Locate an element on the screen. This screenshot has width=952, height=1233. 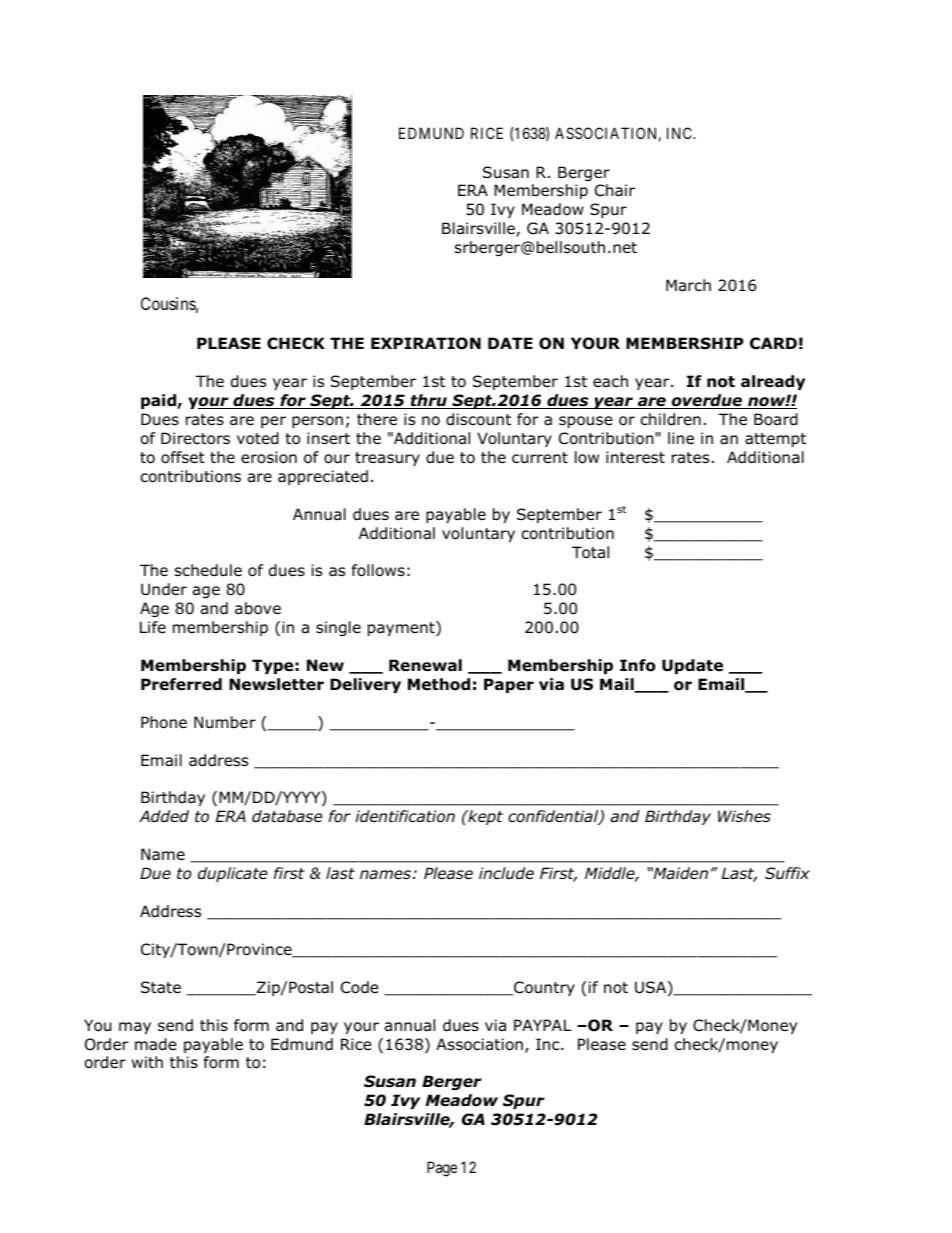
include is located at coordinates (506, 873).
